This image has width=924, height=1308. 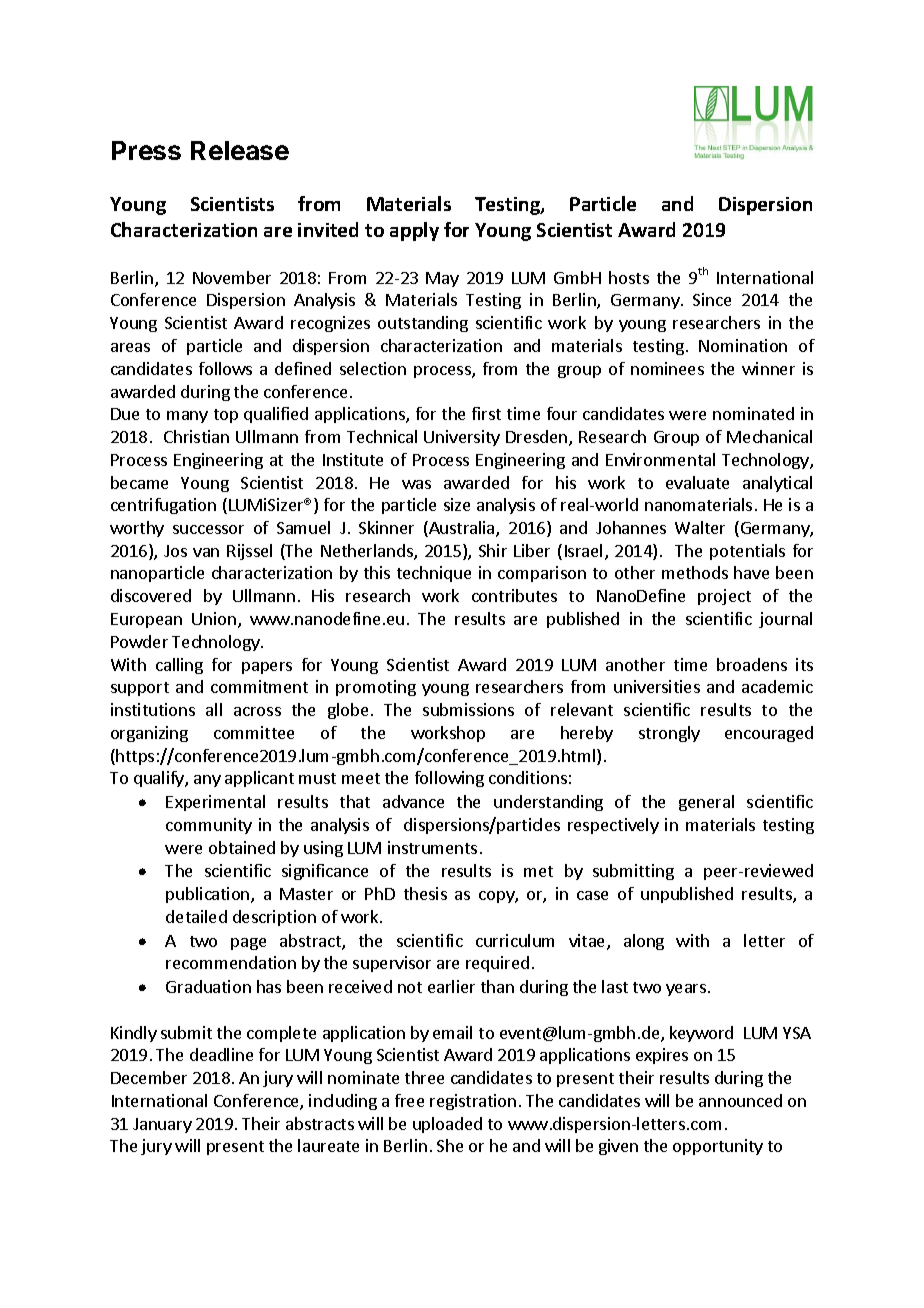 What do you see at coordinates (644, 942) in the image?
I see `along` at bounding box center [644, 942].
